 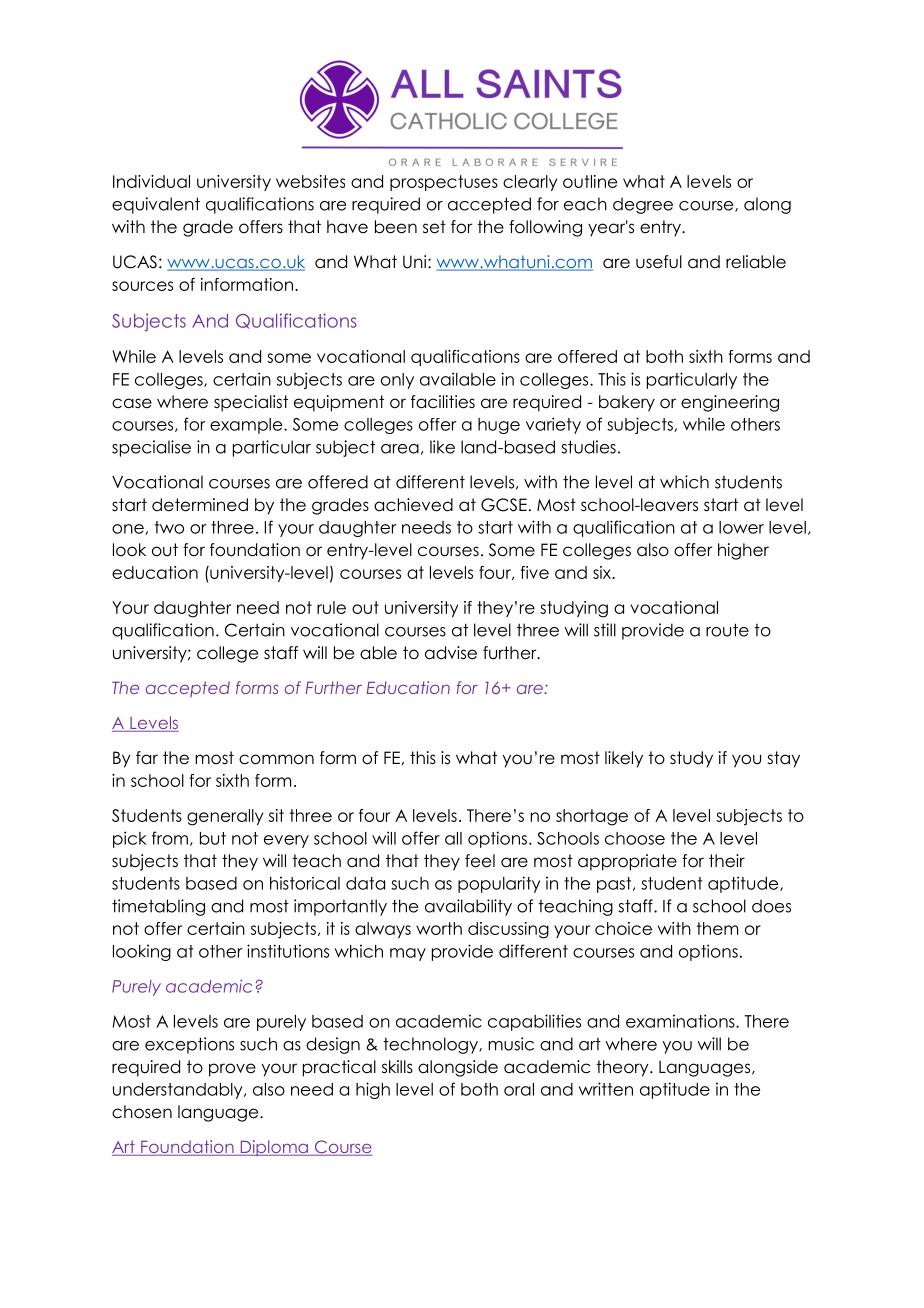 I want to click on example, so click(x=247, y=426).
